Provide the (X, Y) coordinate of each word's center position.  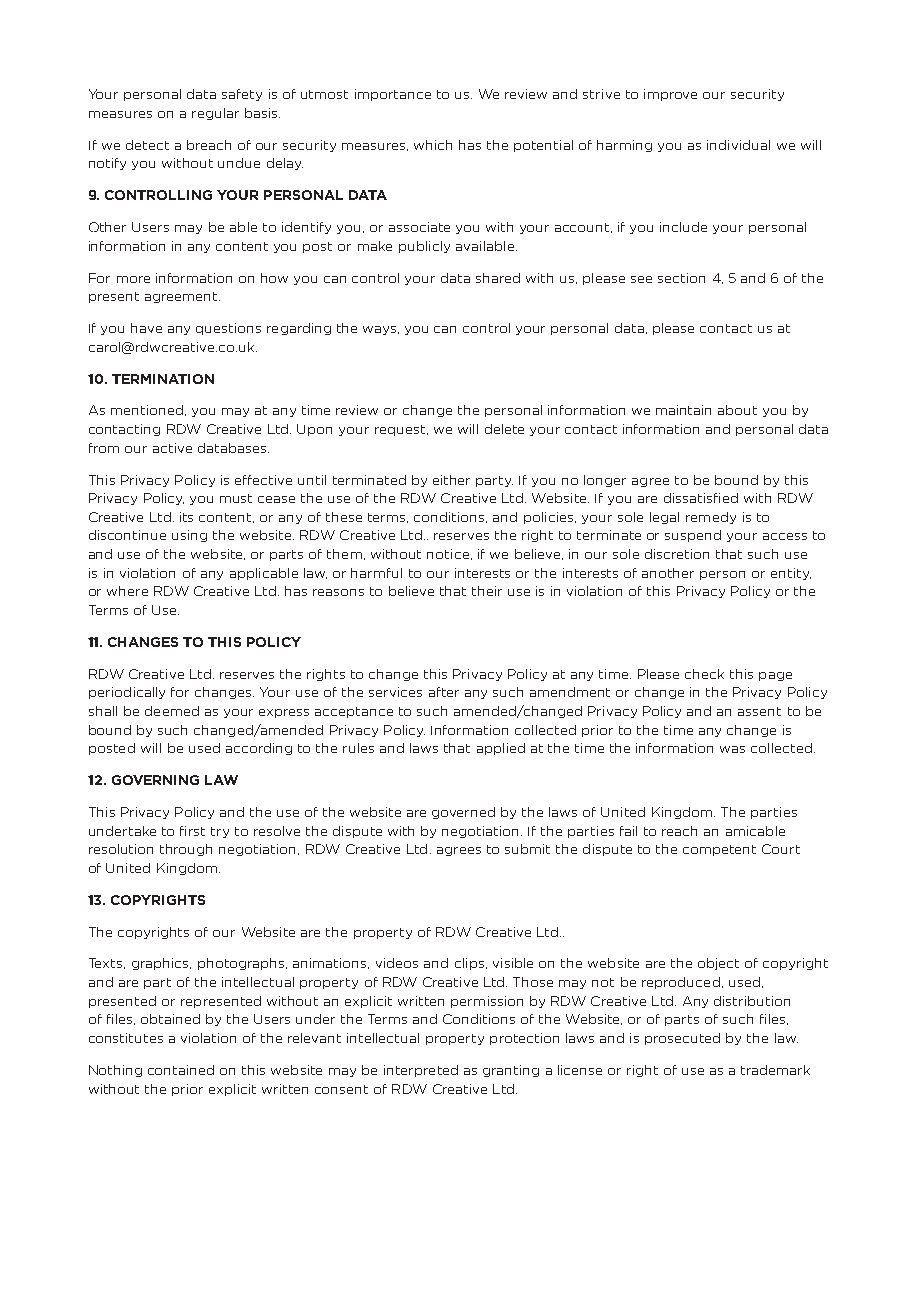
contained (181, 1070)
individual (738, 145)
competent (719, 850)
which (433, 145)
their (487, 591)
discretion (677, 554)
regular (215, 114)
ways (381, 330)
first (192, 831)
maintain (683, 410)
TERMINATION (163, 379)
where (127, 591)
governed (463, 813)
